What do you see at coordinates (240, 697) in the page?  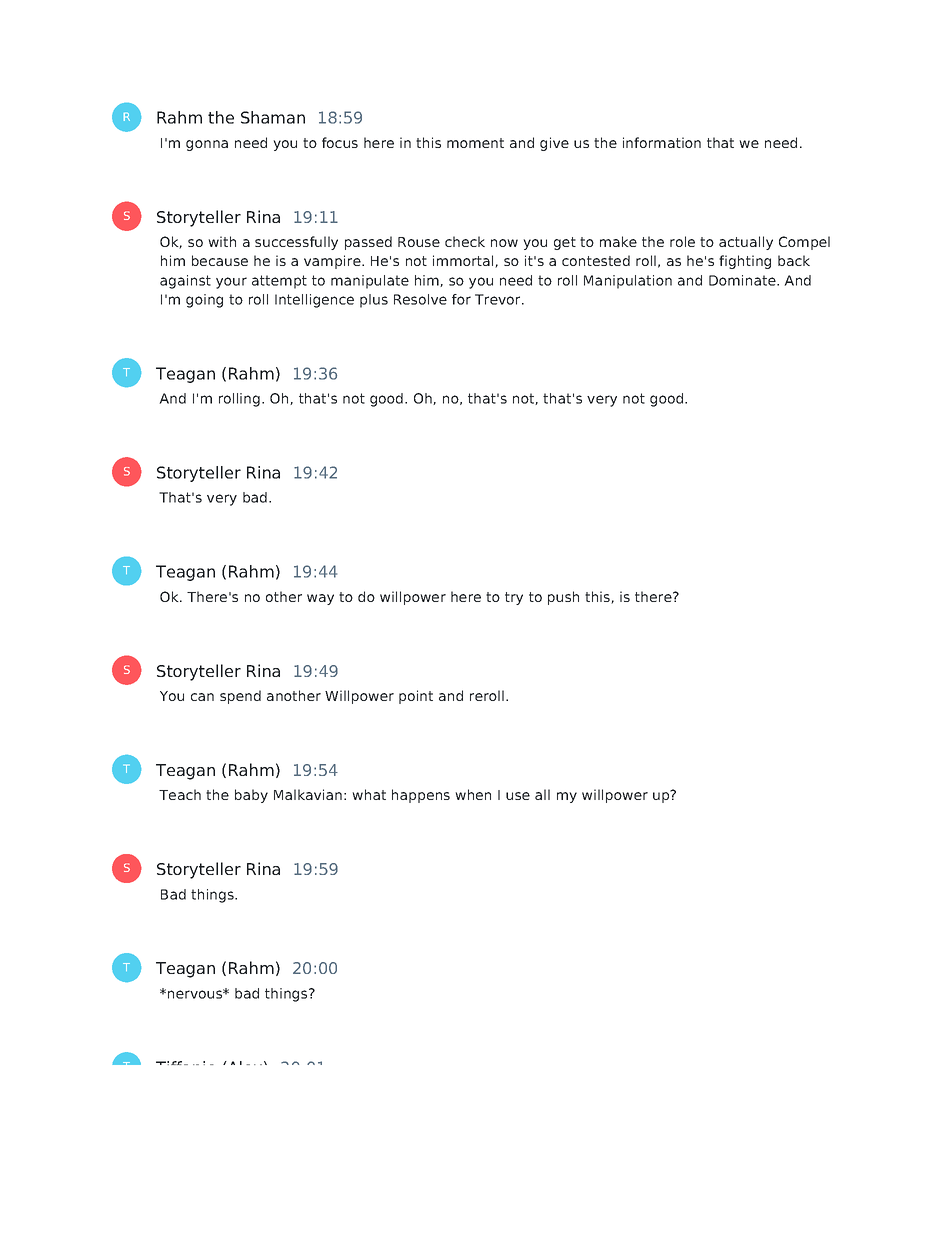 I see `spend` at bounding box center [240, 697].
